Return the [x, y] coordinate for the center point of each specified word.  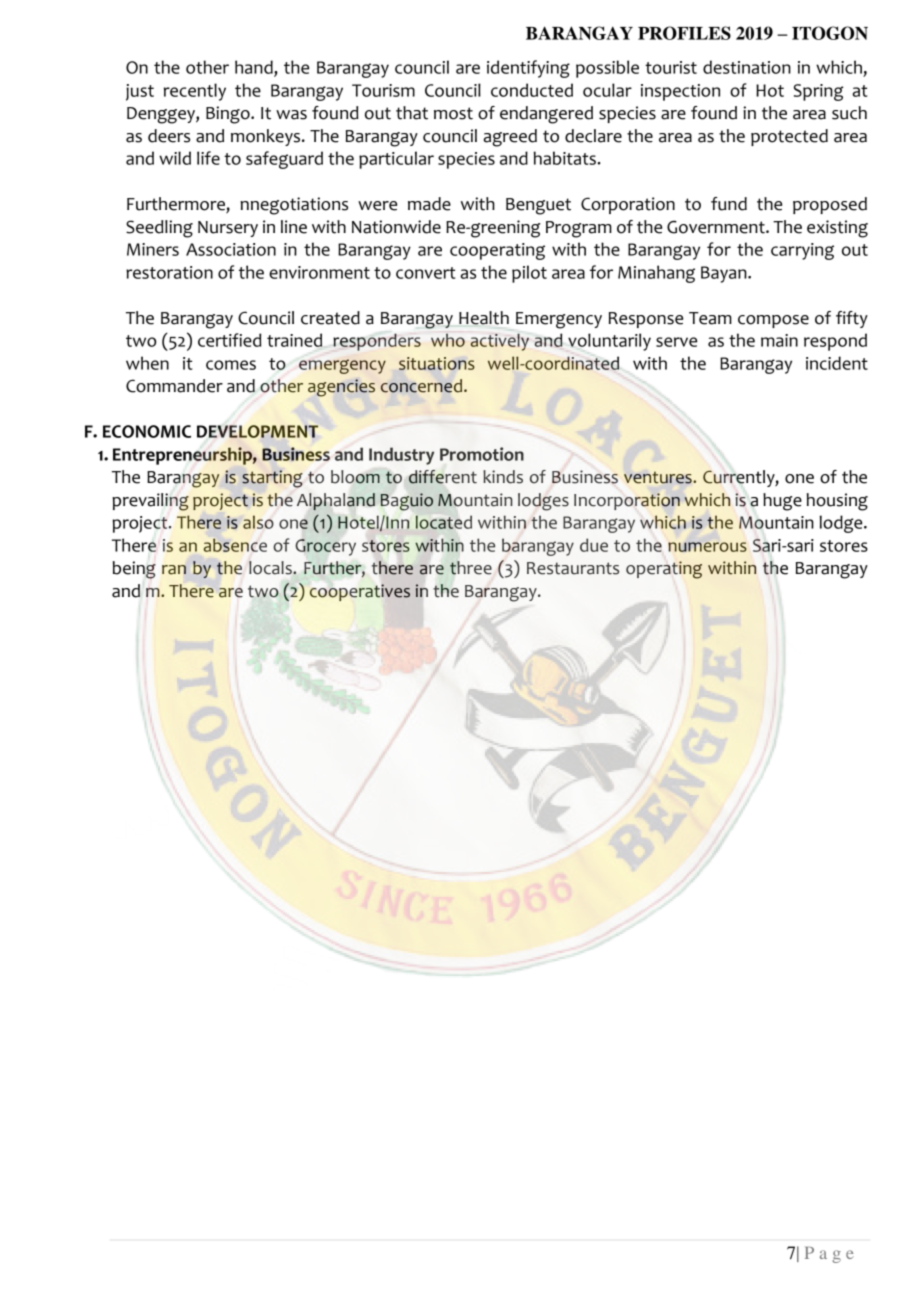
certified [229, 340]
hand [255, 68]
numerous [707, 547]
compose [773, 321]
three [471, 568]
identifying [528, 69]
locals [271, 568]
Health [484, 318]
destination [747, 67]
